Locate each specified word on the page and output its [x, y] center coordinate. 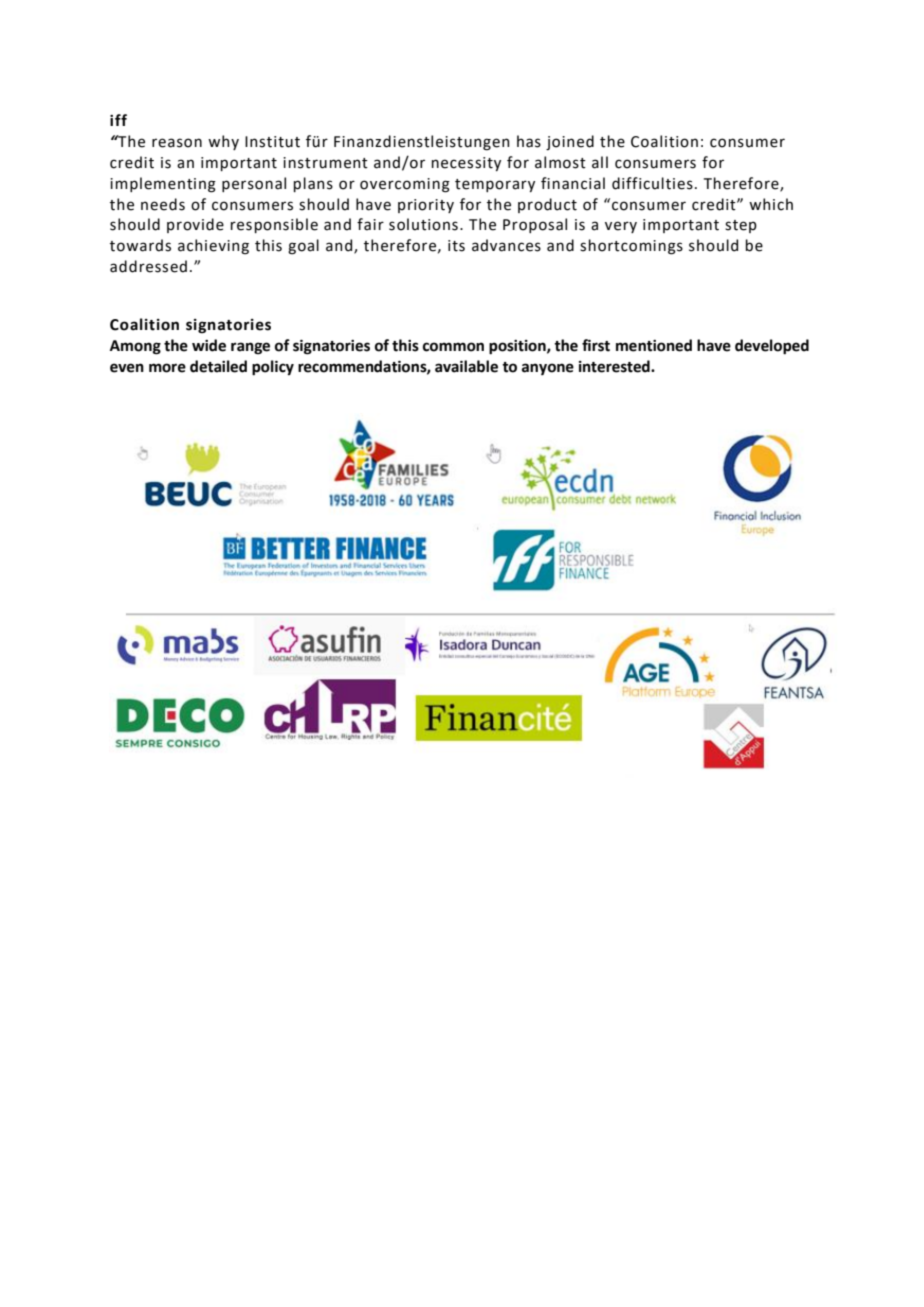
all [600, 162]
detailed [218, 366]
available [466, 366]
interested [615, 366]
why [223, 142]
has [529, 141]
